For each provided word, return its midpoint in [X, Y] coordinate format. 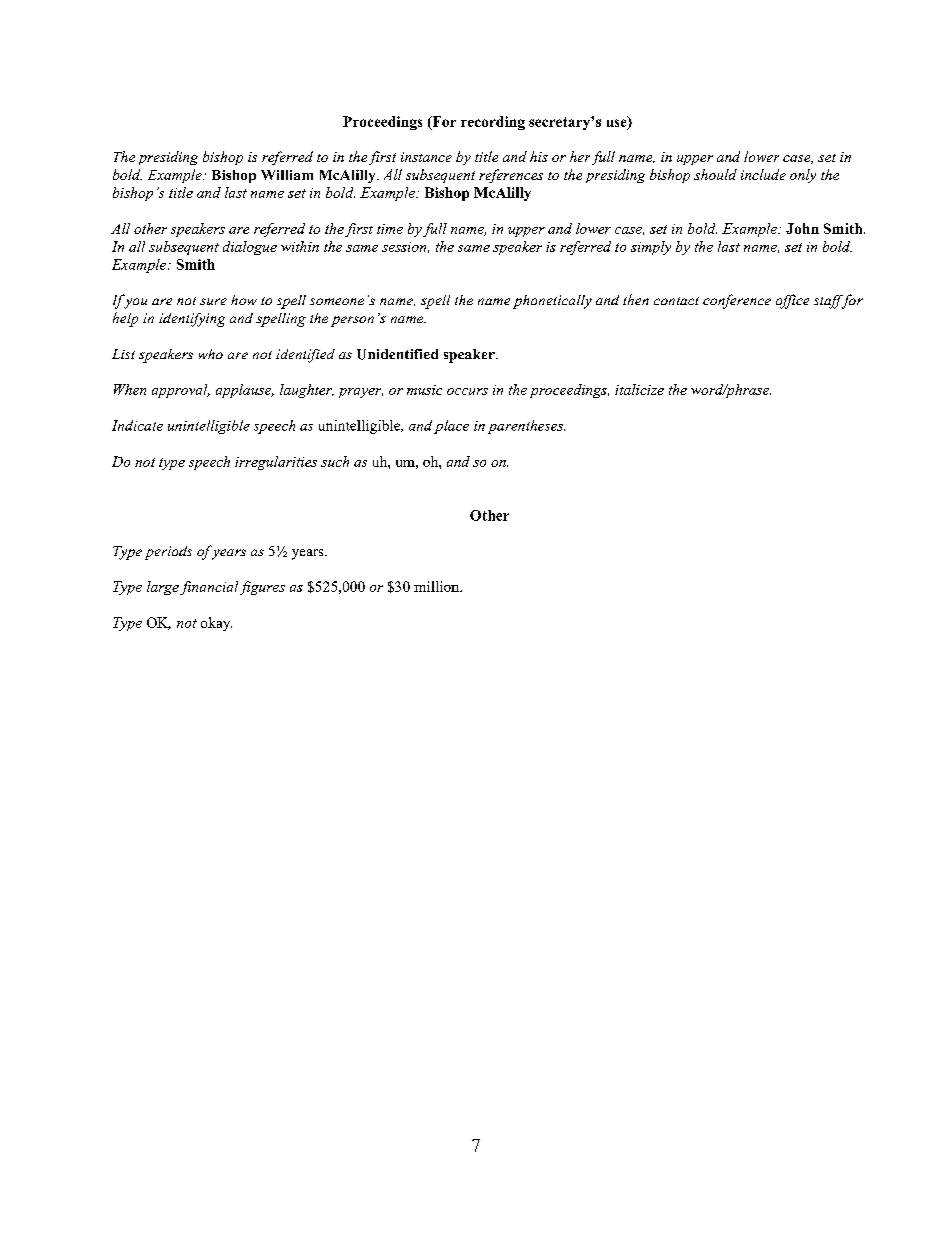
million [438, 586]
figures [262, 588]
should [715, 174]
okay [216, 624]
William [287, 175]
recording [493, 123]
